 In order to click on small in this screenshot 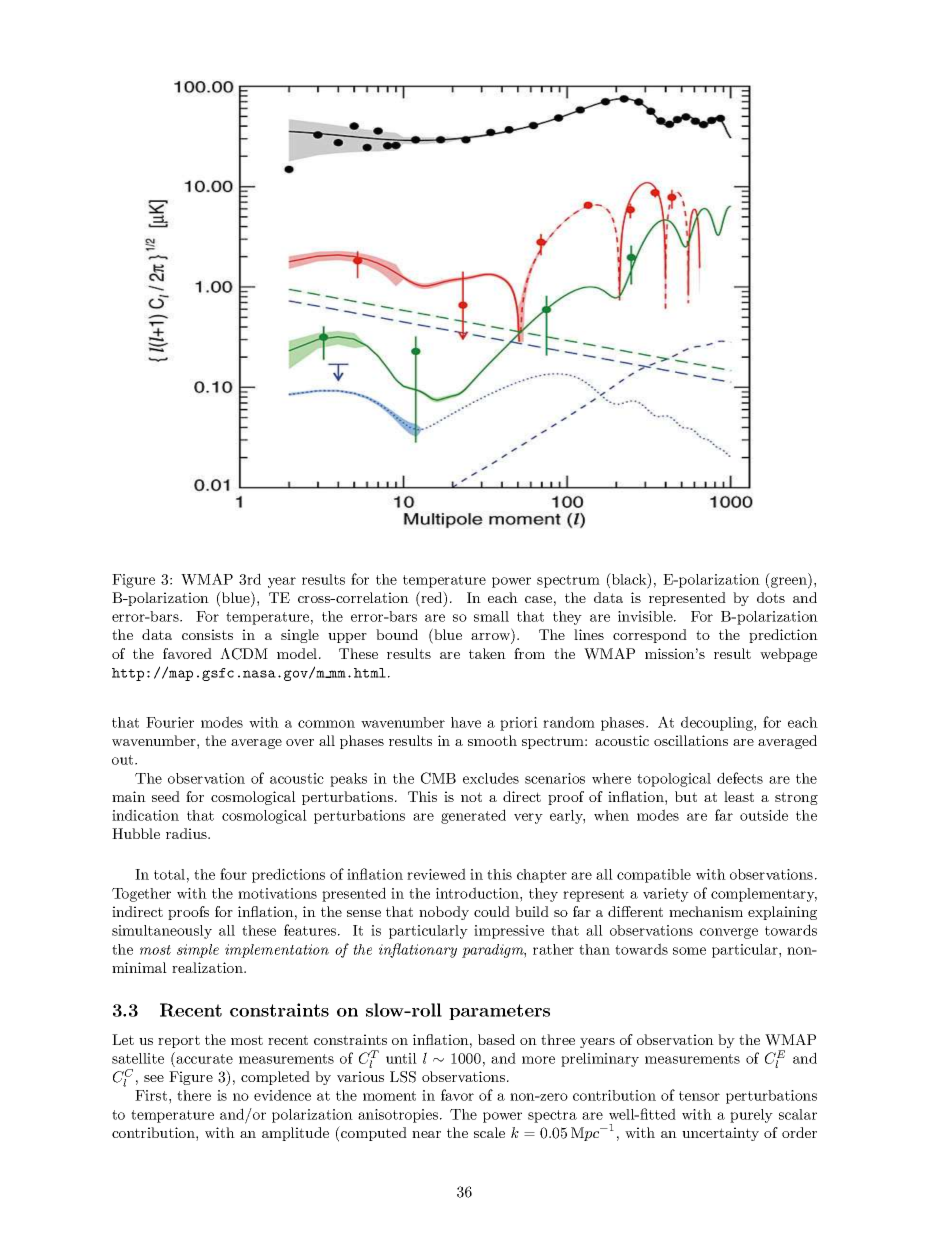, I will do `click(491, 616)`.
